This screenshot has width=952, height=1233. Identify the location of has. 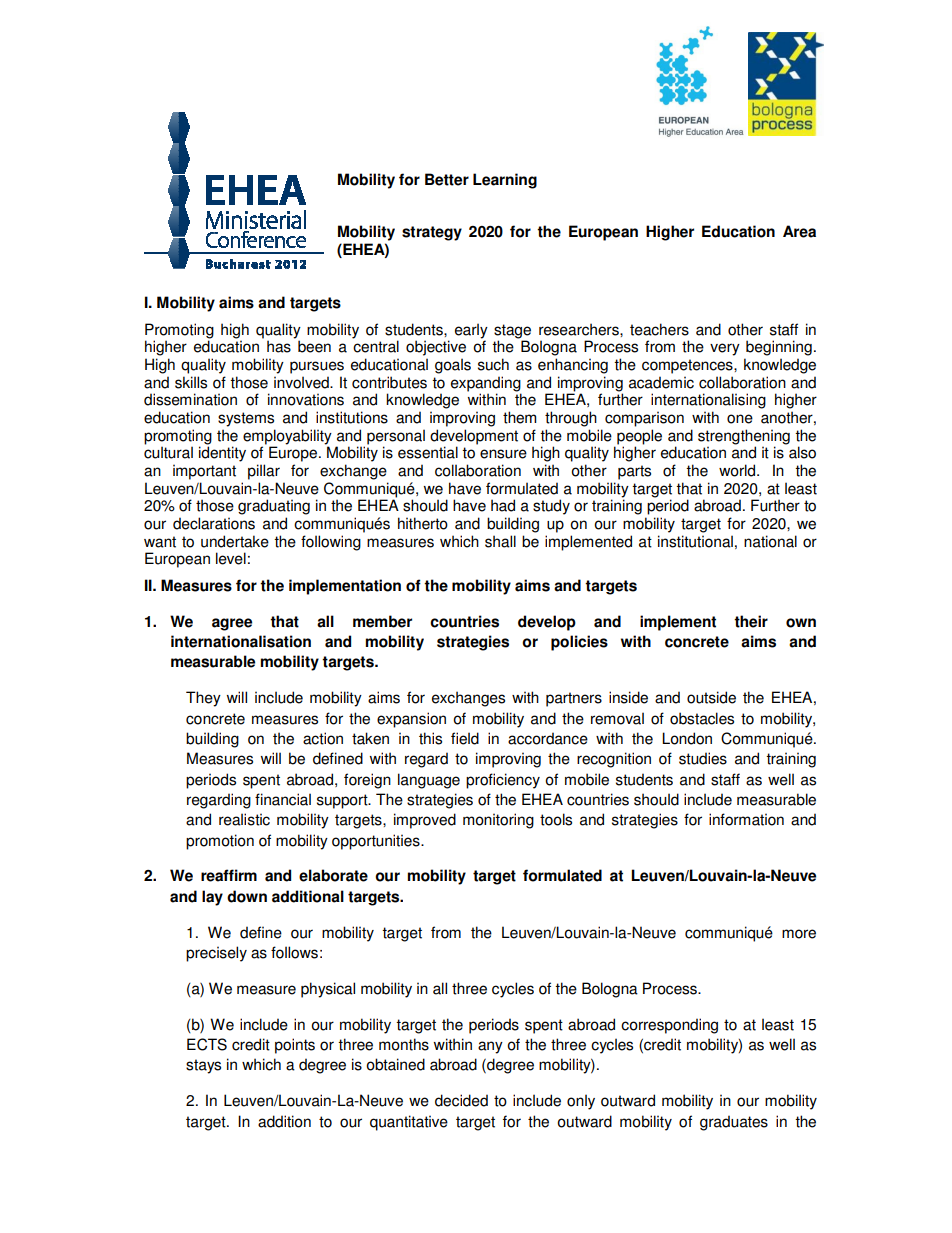
(279, 346).
